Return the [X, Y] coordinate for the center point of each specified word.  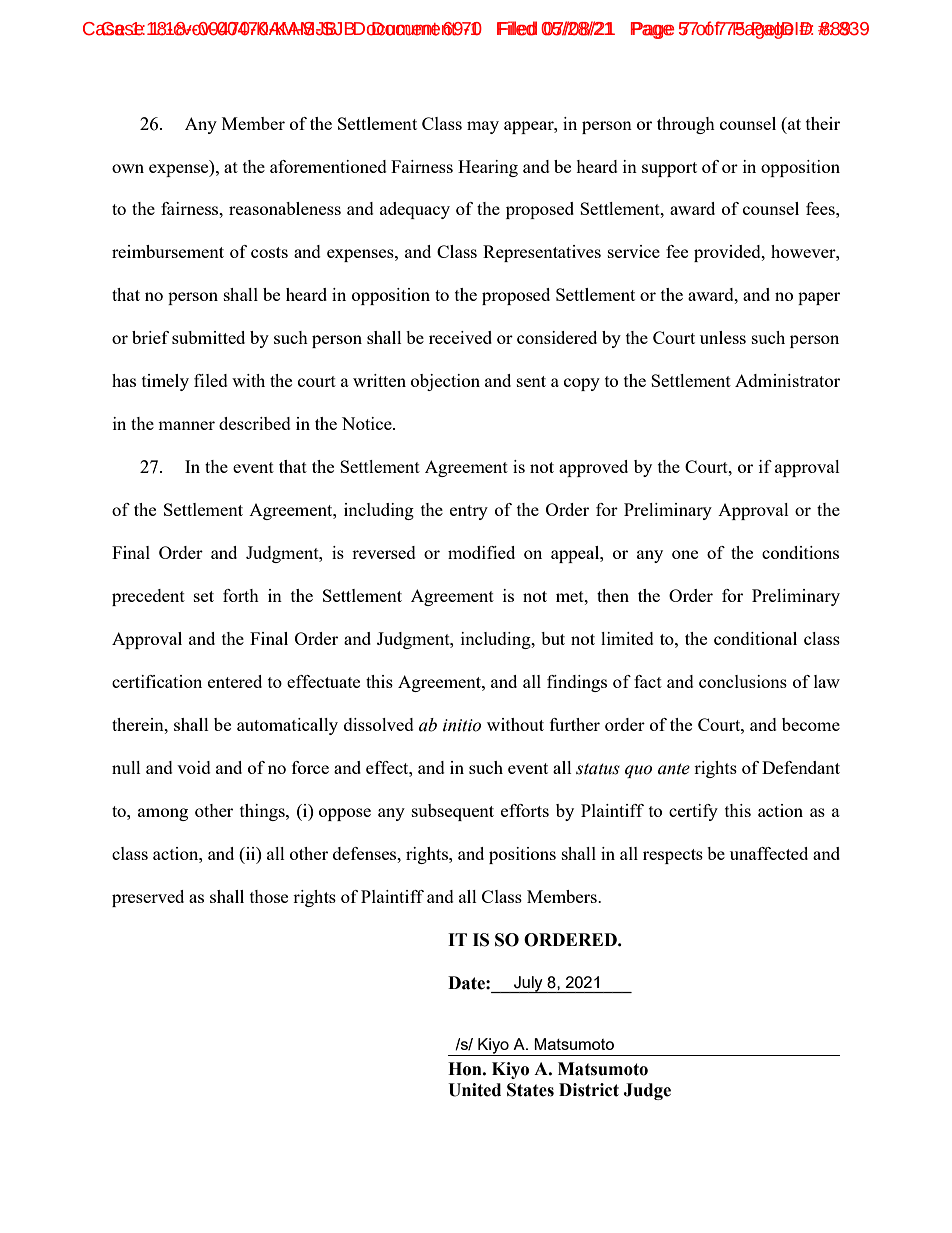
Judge [647, 1091]
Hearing [488, 168]
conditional [755, 638]
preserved [148, 898]
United [474, 1090]
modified [481, 552]
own [128, 168]
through [686, 125]
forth [241, 595]
